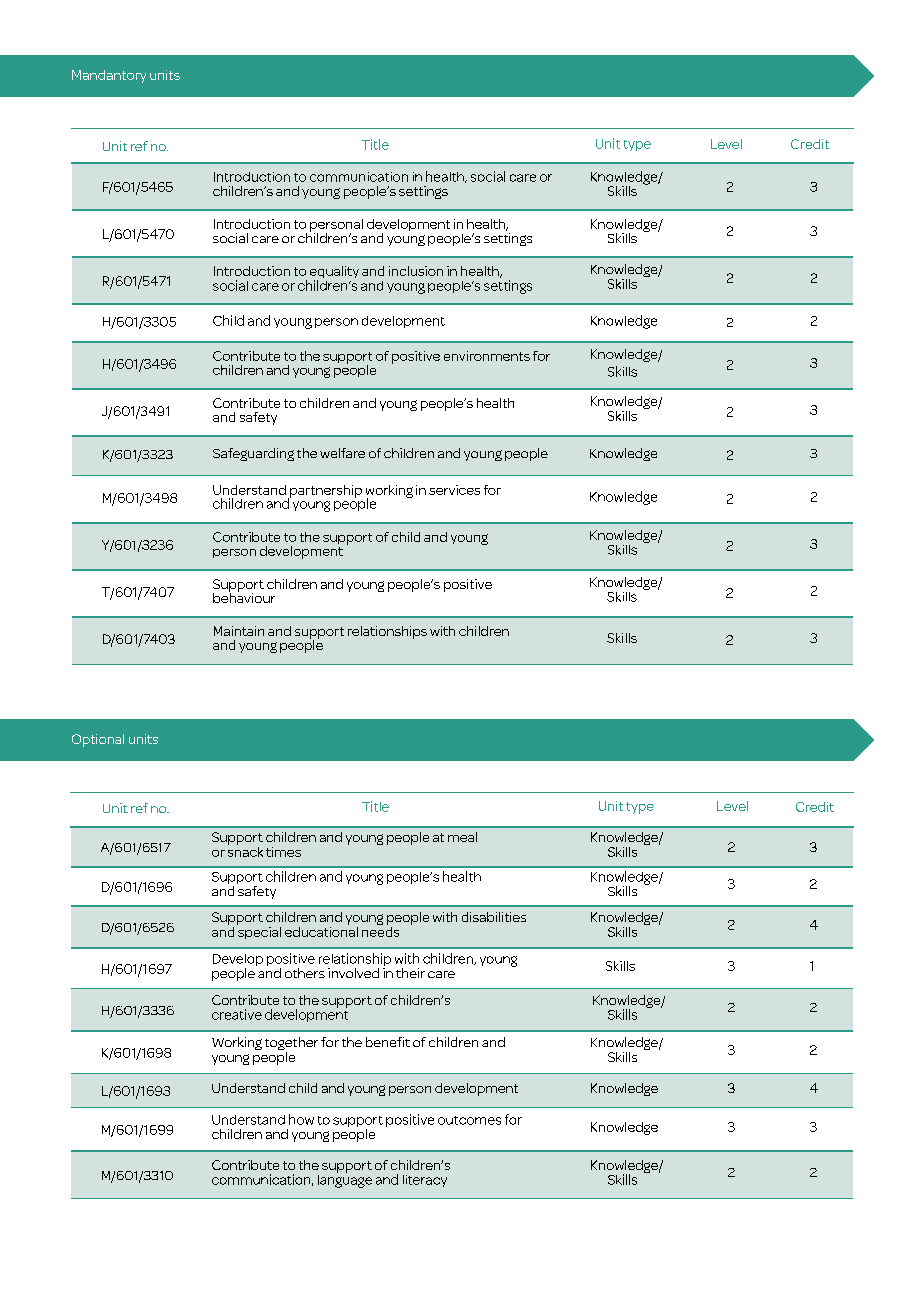 The image size is (924, 1308). Describe the element at coordinates (321, 930) in the image. I see `educational` at that location.
